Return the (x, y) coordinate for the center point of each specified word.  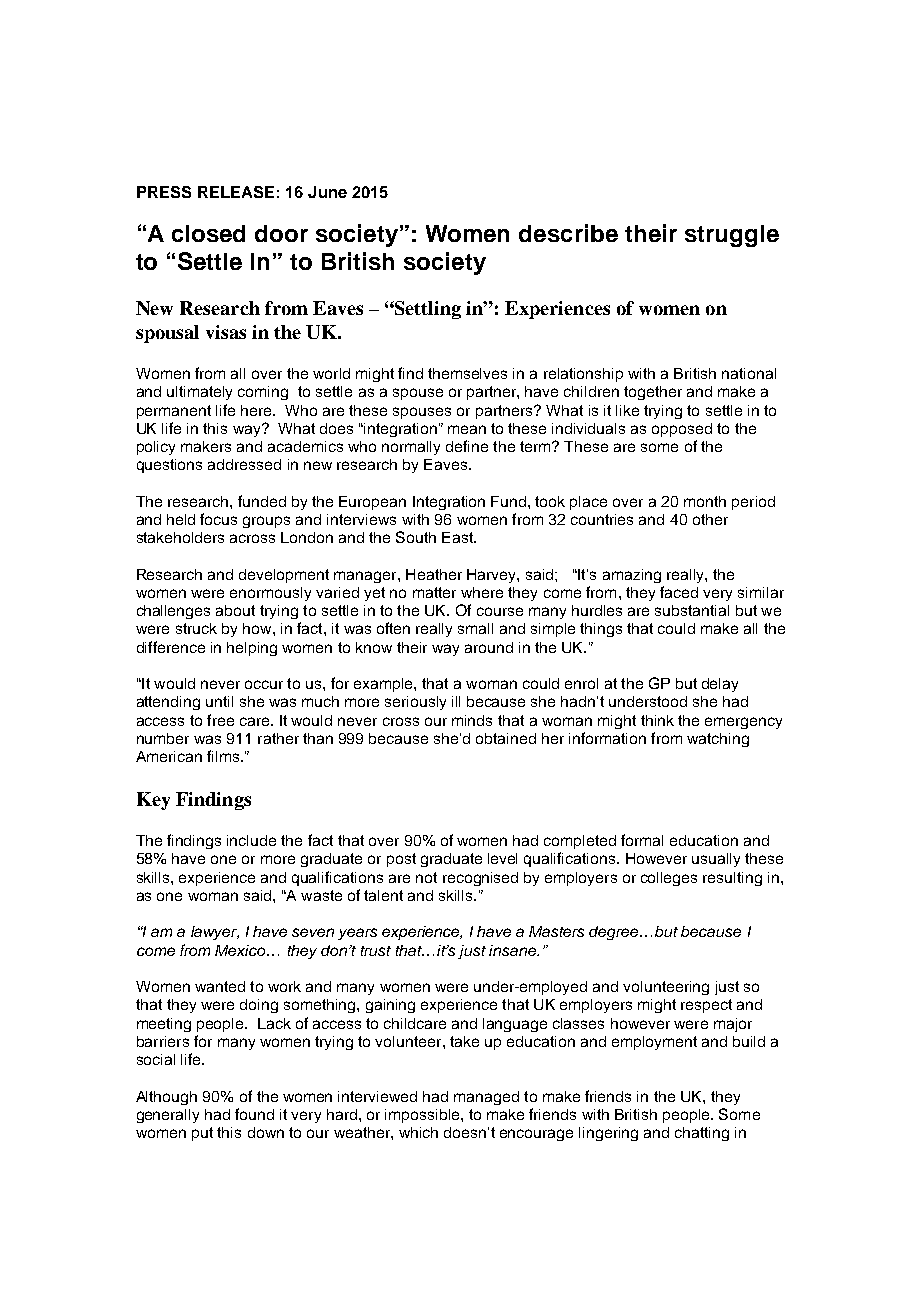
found (254, 1114)
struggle (732, 236)
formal (642, 840)
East (459, 537)
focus (218, 519)
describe (568, 233)
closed (208, 233)
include (251, 840)
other (710, 519)
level (502, 858)
